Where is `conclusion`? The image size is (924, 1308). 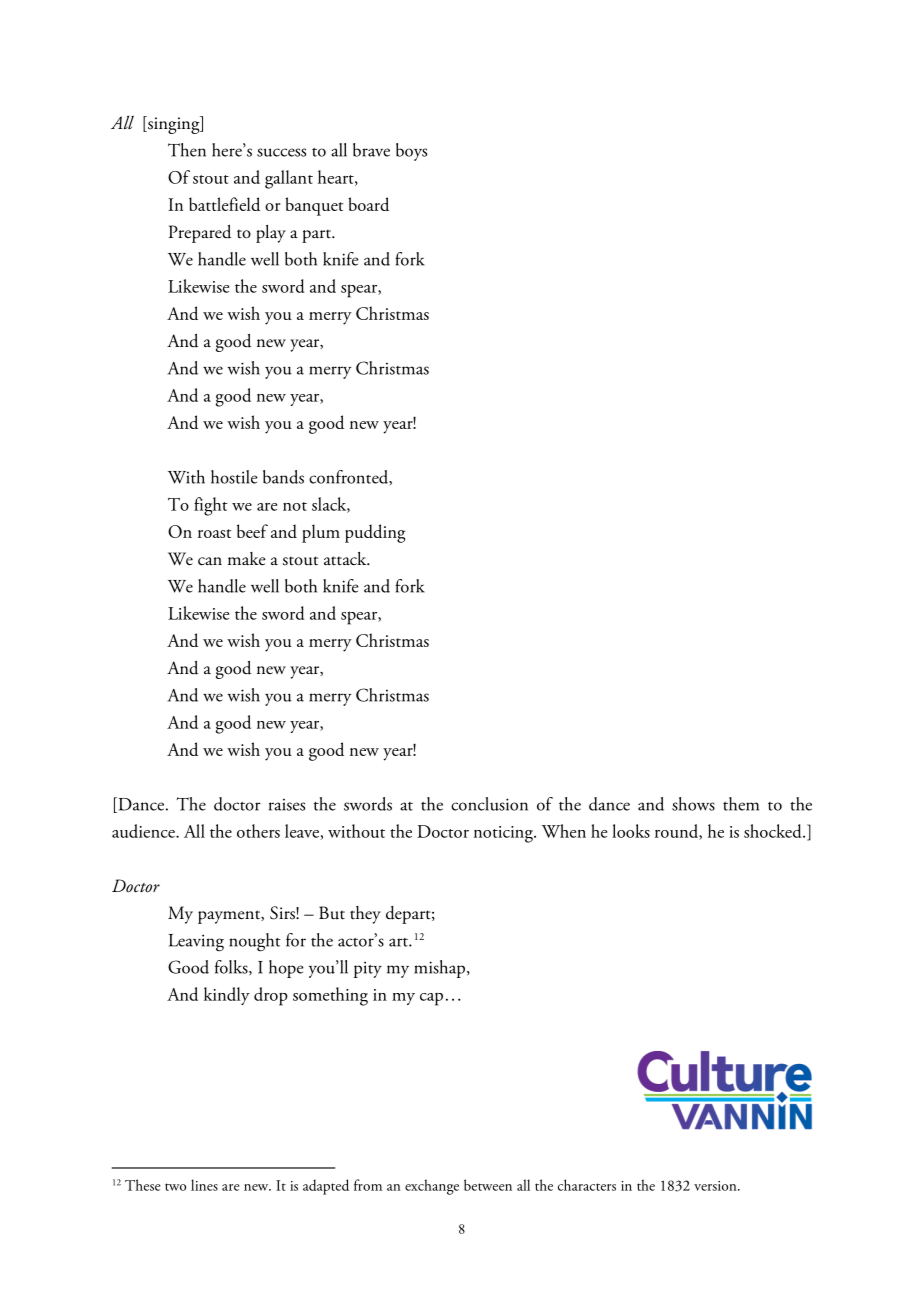
conclusion is located at coordinates (489, 804).
